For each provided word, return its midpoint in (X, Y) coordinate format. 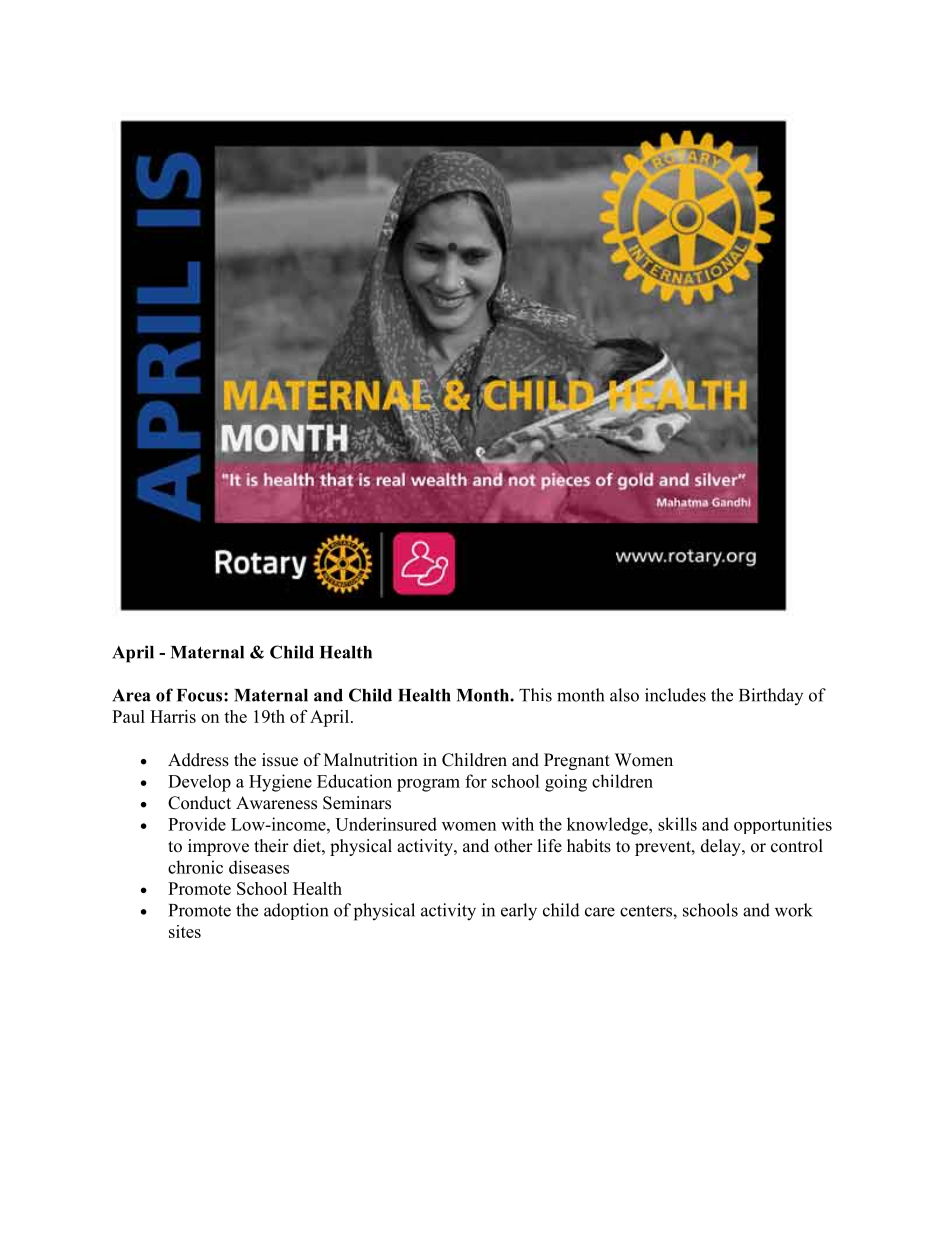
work (794, 910)
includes (675, 695)
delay (722, 847)
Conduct (199, 803)
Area (131, 695)
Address (198, 760)
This (535, 695)
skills (677, 824)
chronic (195, 867)
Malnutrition (371, 760)
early (519, 912)
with (517, 824)
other (513, 846)
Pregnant (577, 761)
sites (185, 931)
